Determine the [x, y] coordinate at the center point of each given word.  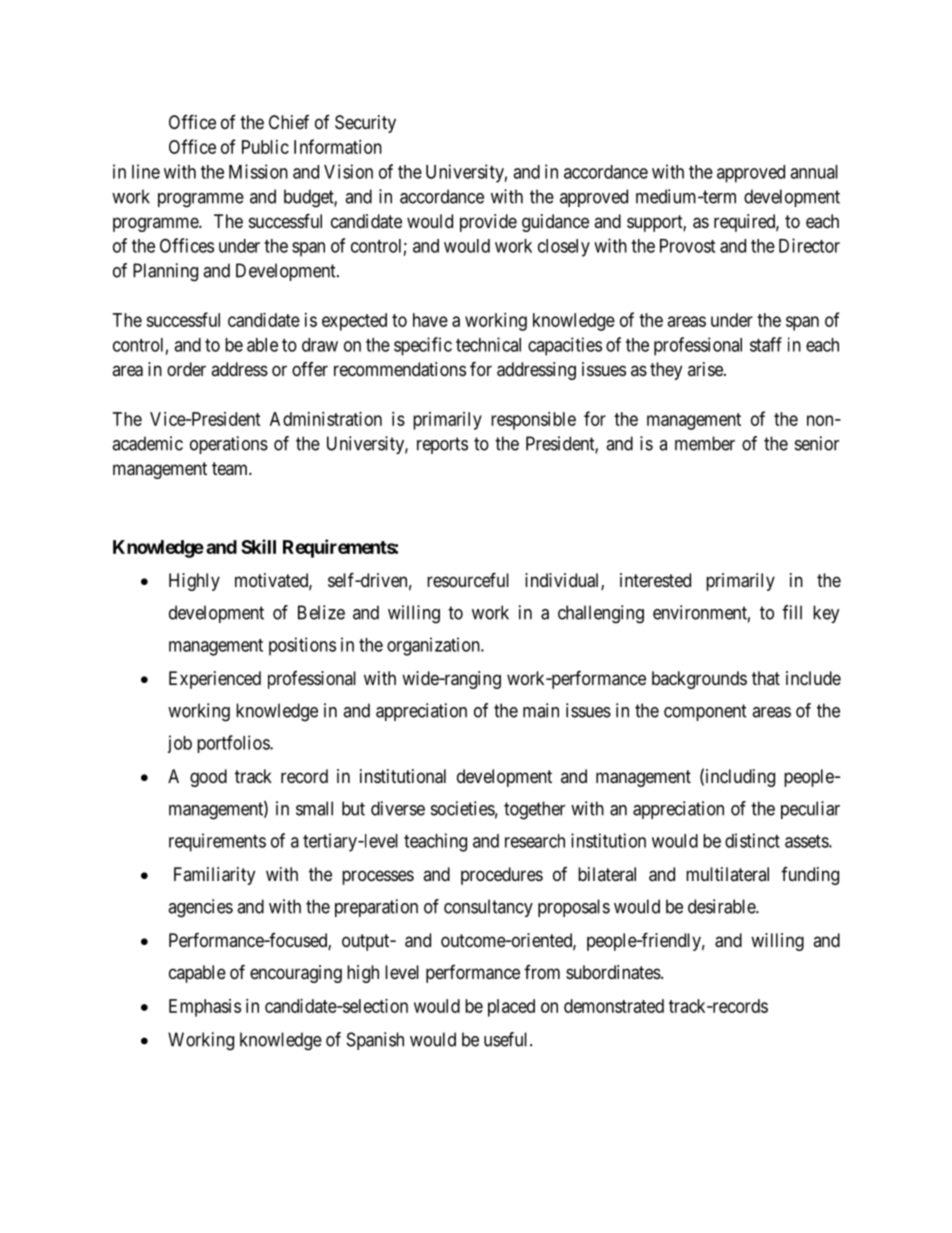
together [534, 810]
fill [792, 612]
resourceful [468, 579]
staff [766, 344]
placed [511, 1008]
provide [488, 223]
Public [265, 147]
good [208, 778]
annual [814, 172]
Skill [258, 546]
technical [488, 344]
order [186, 369]
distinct [752, 840]
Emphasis [205, 1008]
